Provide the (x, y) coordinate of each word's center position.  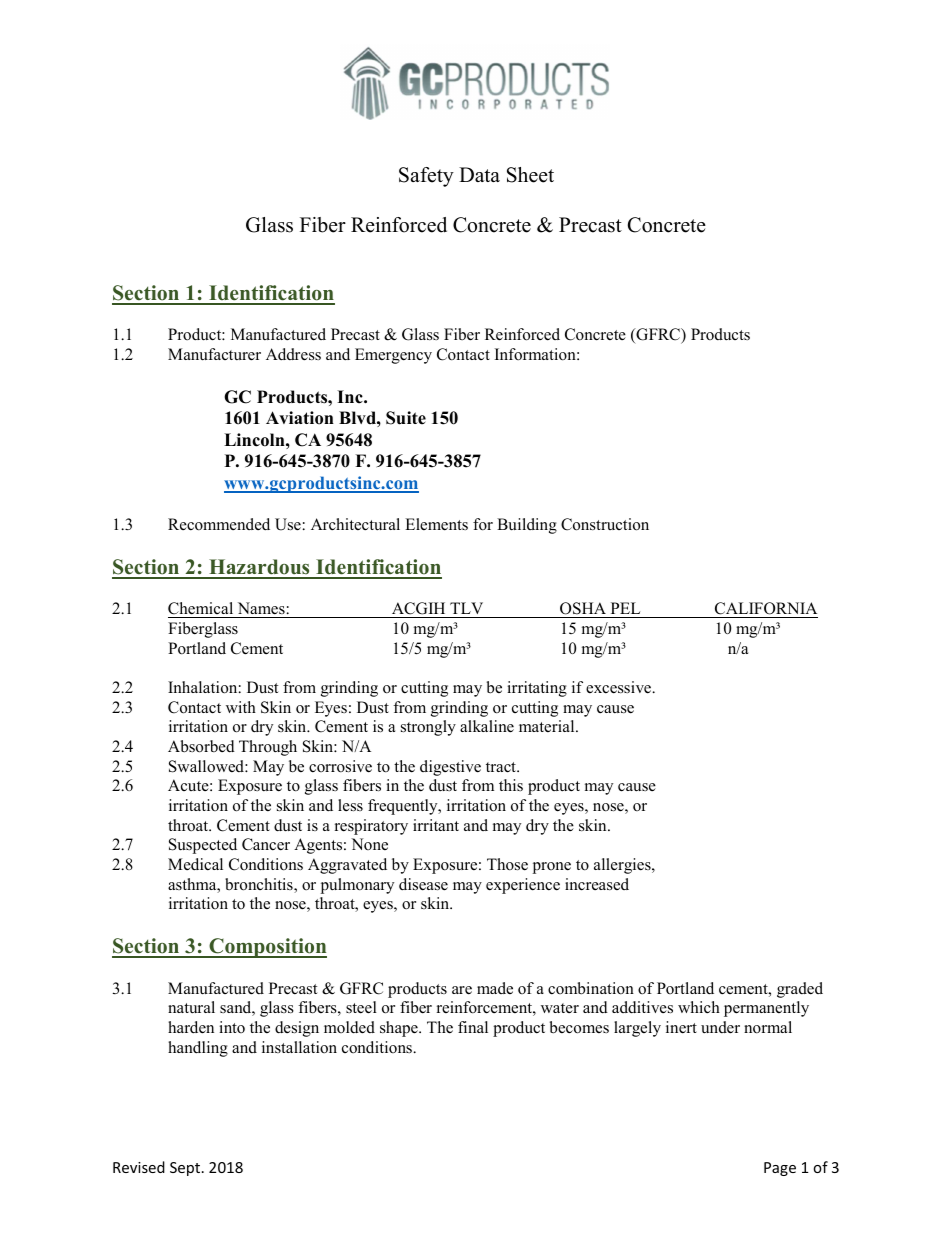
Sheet (530, 175)
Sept (186, 1169)
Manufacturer (214, 354)
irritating (537, 689)
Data (479, 174)
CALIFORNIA (766, 608)
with (241, 707)
